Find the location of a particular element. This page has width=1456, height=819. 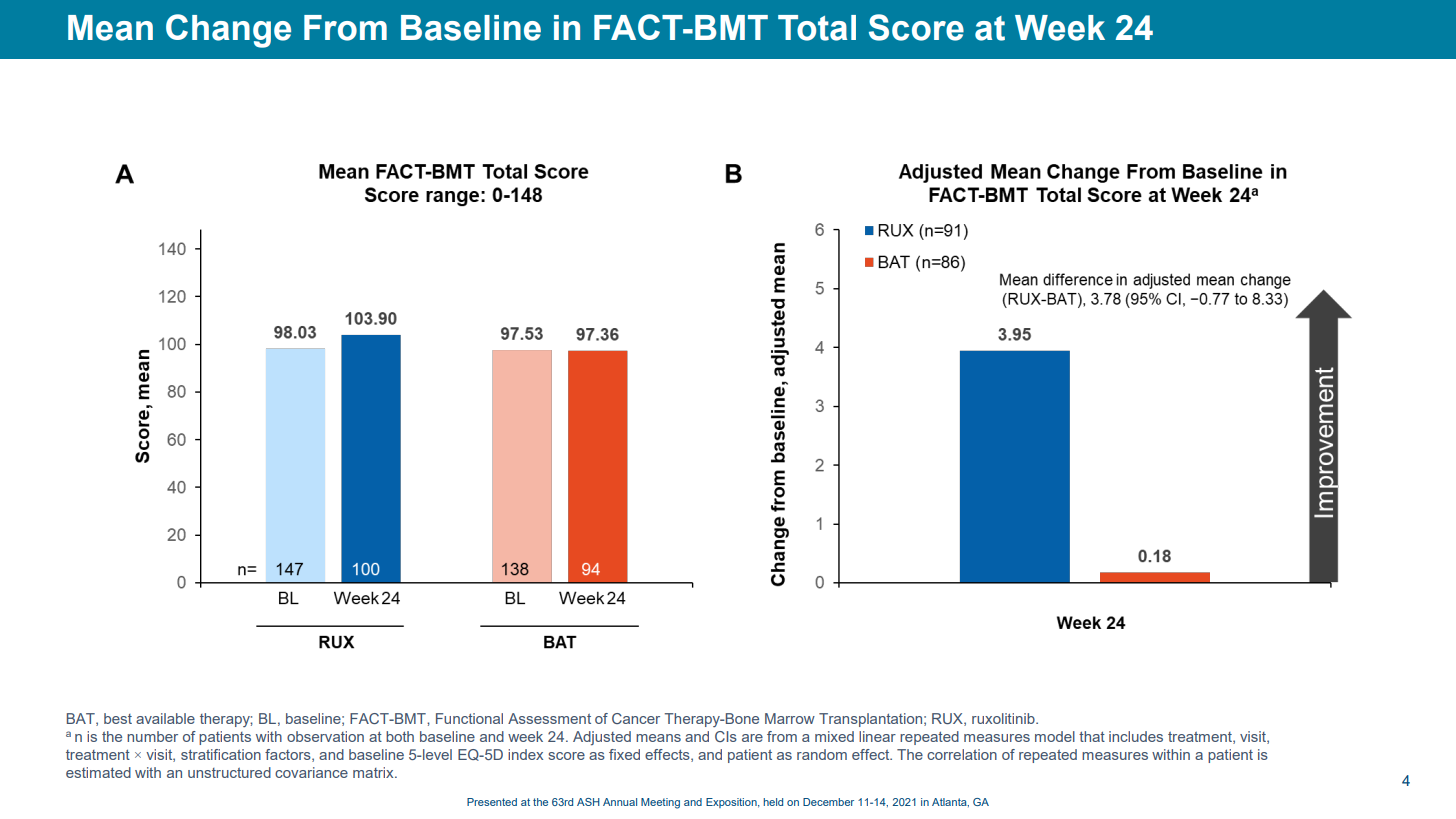

Change is located at coordinates (228, 31).
